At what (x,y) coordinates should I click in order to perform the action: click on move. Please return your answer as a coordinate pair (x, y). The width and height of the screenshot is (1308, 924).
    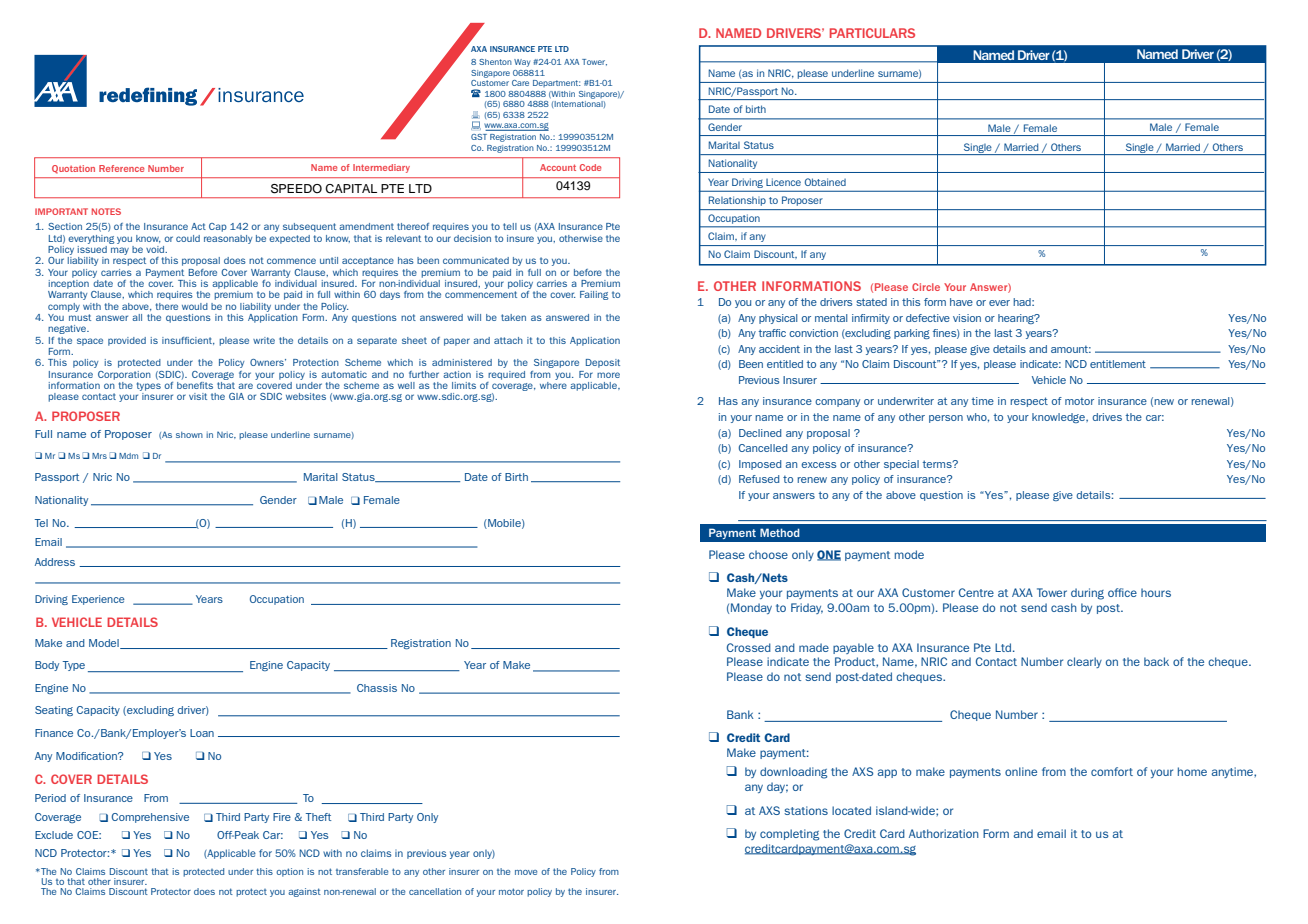
    Looking at the image, I should click on (526, 872).
